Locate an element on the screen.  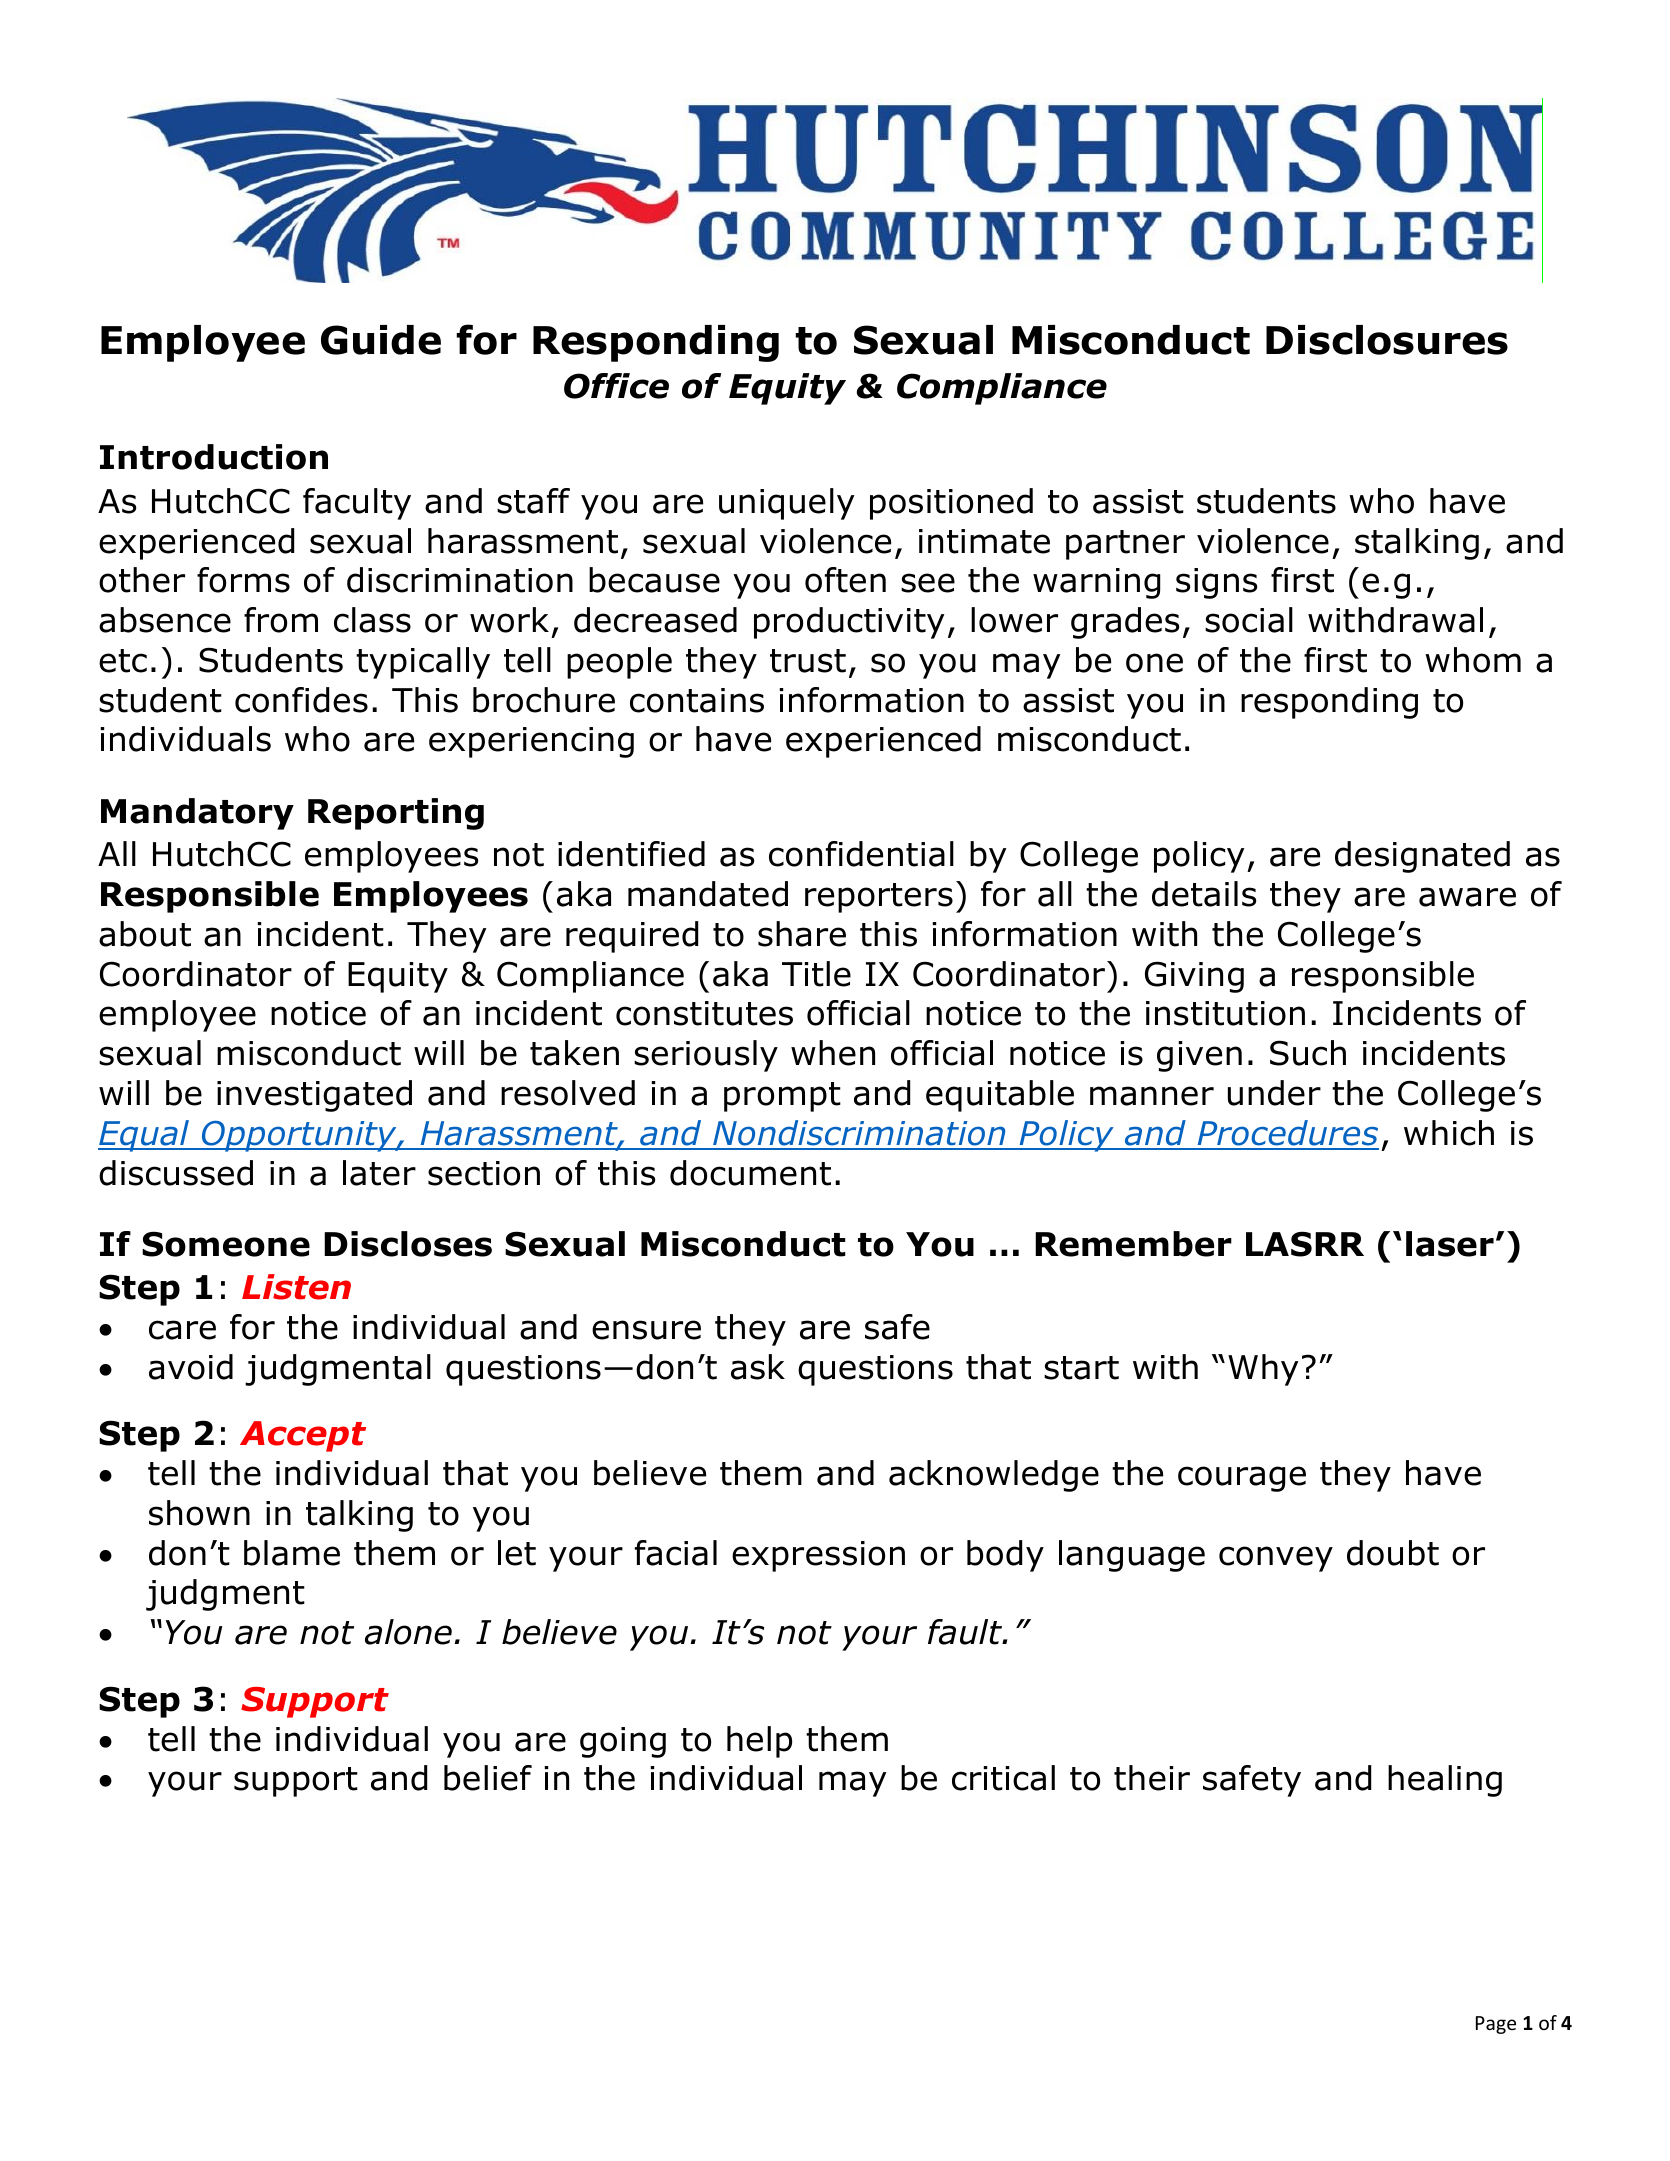
Disclosures is located at coordinates (1387, 340).
